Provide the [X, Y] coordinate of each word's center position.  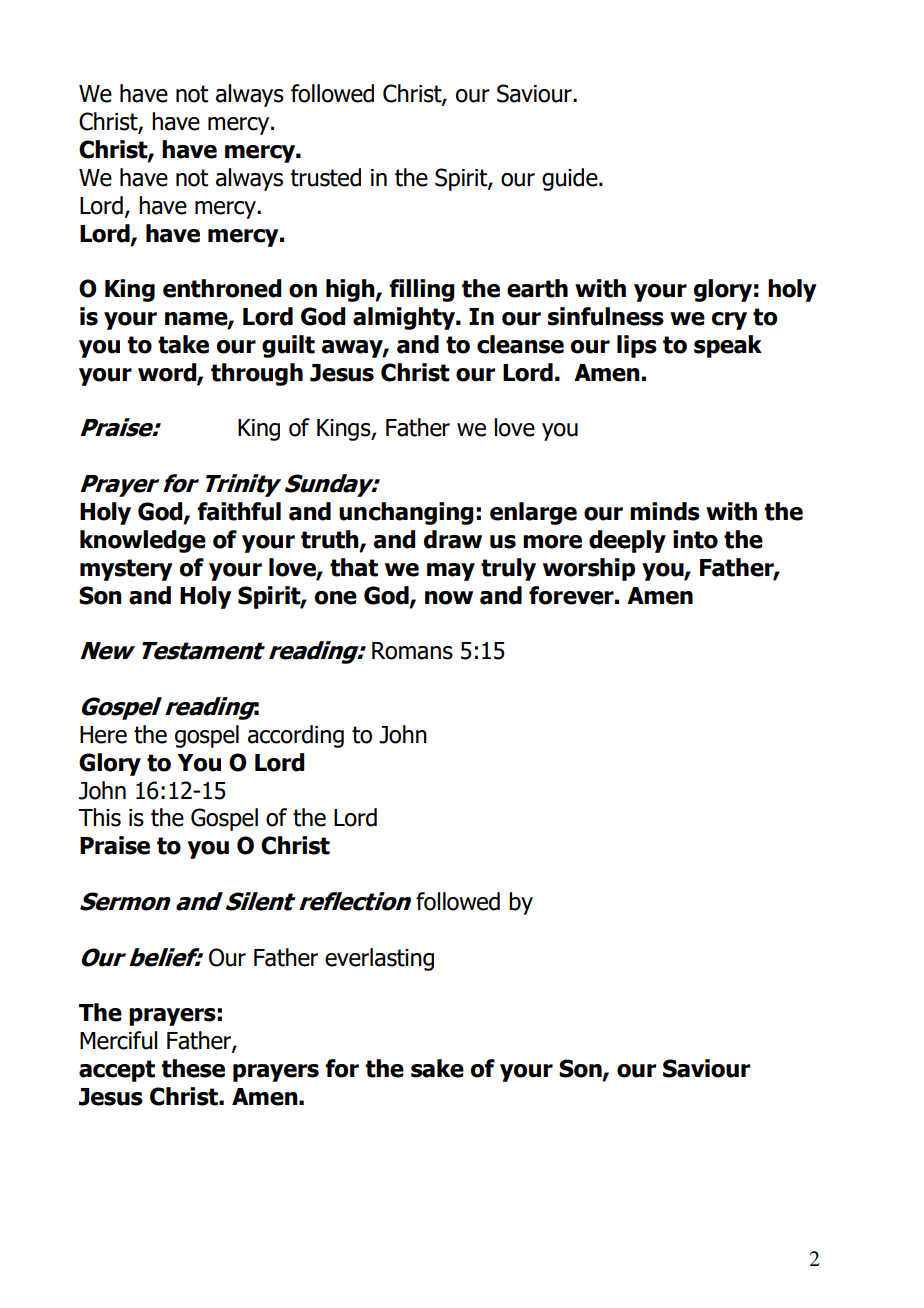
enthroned [222, 288]
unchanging [406, 513]
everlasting [379, 959]
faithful [239, 511]
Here [103, 735]
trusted [325, 177]
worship [589, 569]
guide [571, 179]
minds [665, 511]
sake [437, 1068]
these [193, 1068]
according [296, 736]
